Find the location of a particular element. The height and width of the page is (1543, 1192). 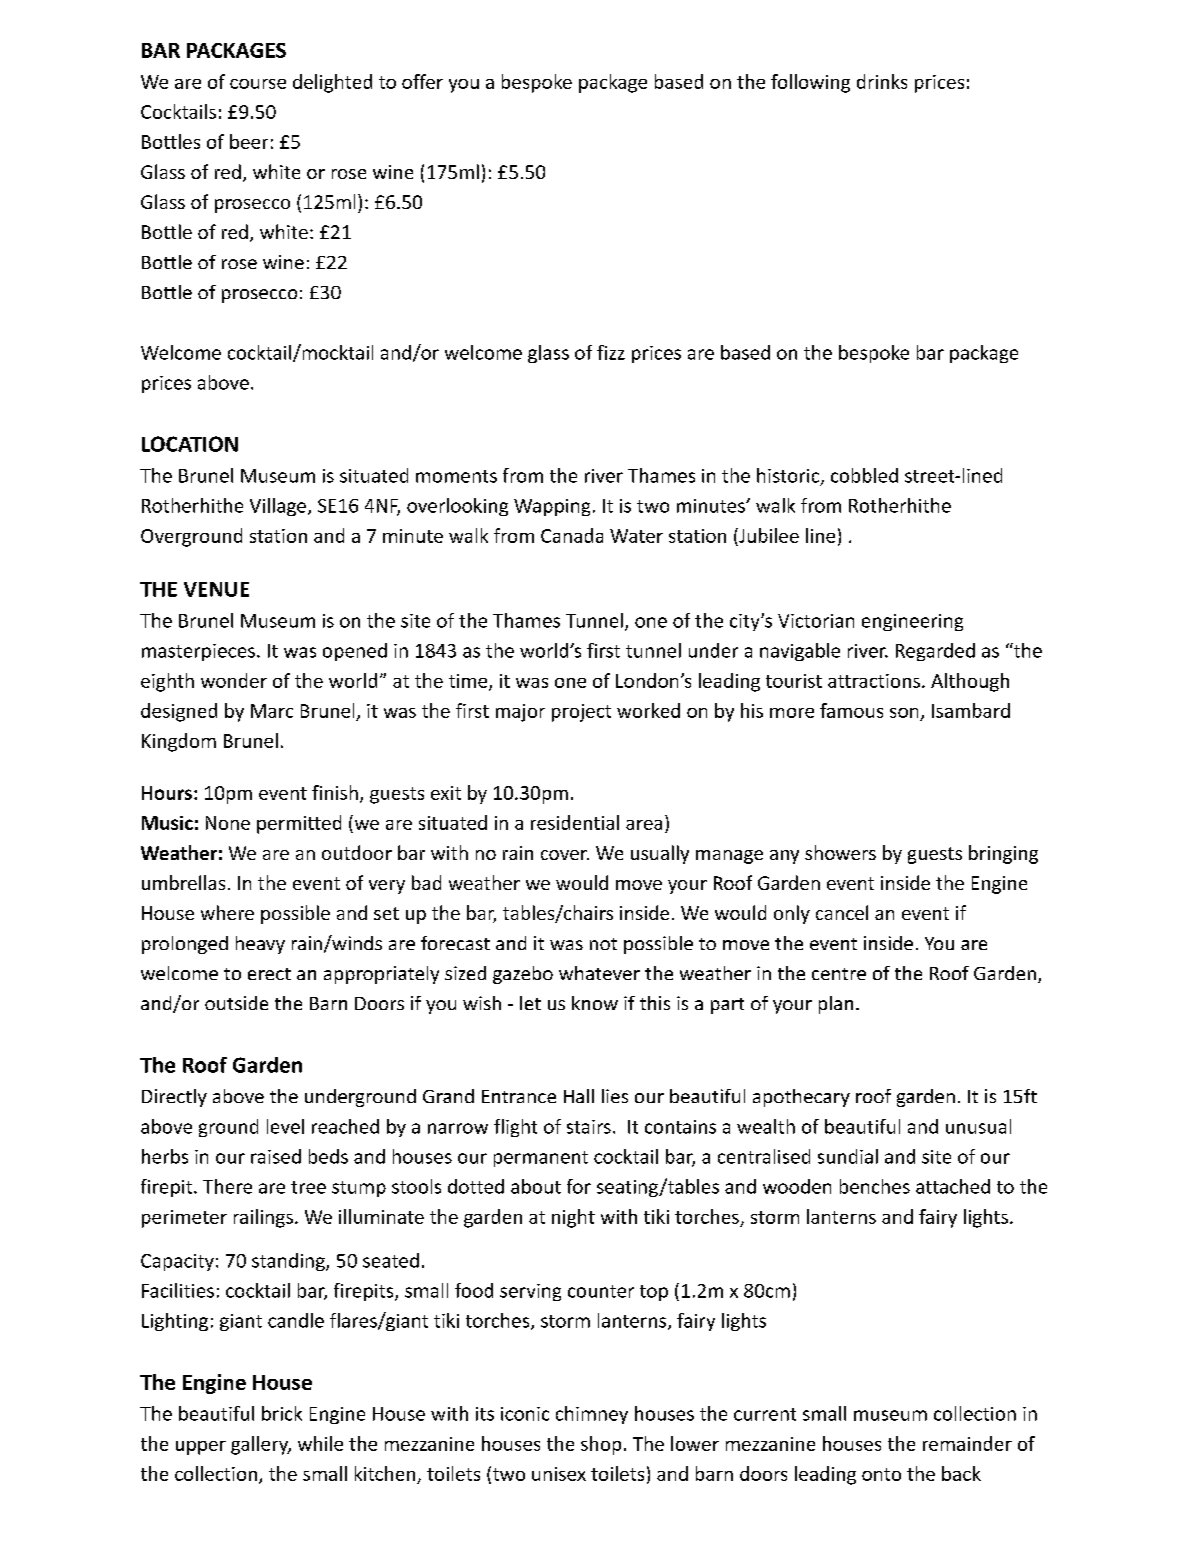

beer is located at coordinates (249, 141).
